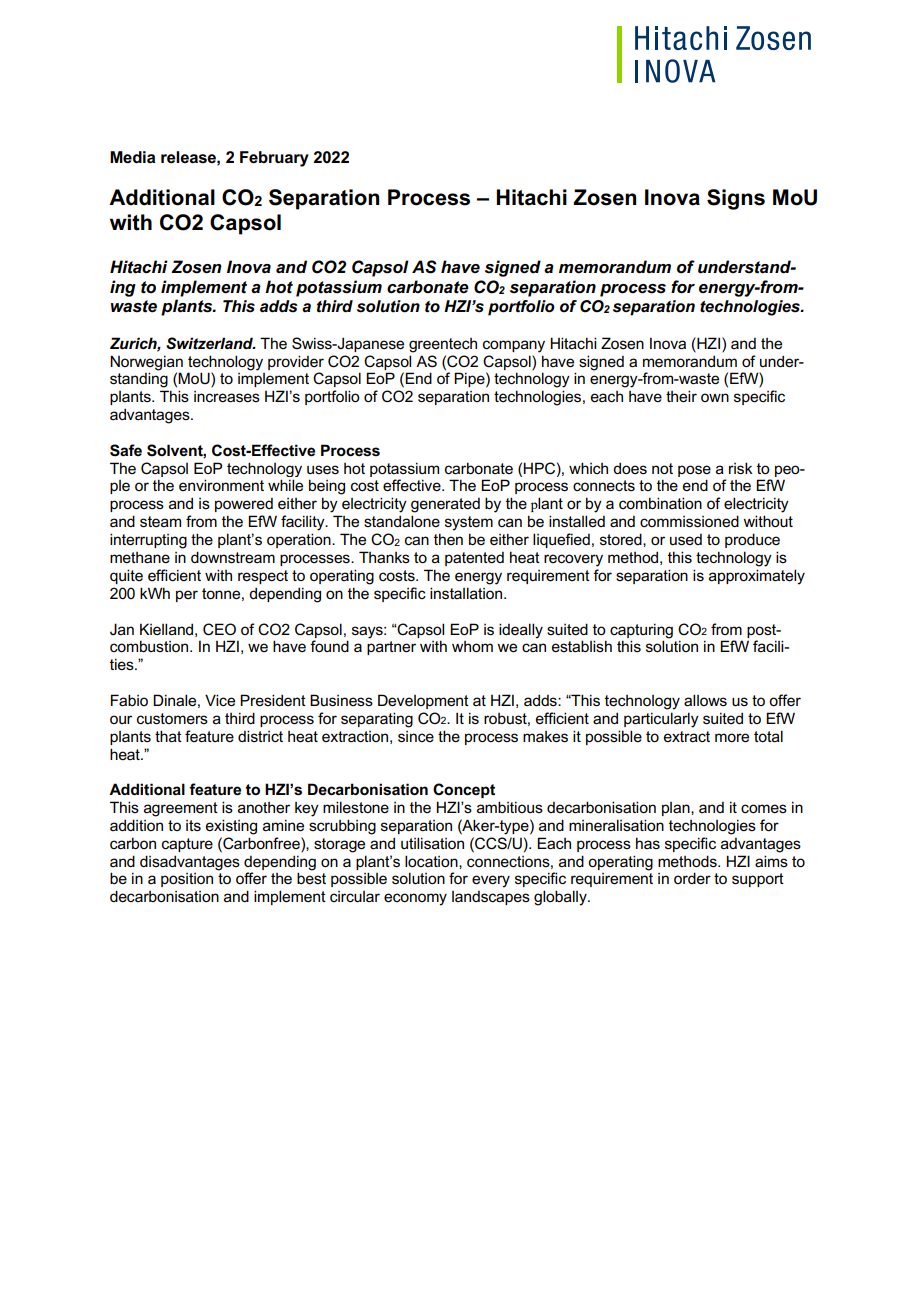 Image resolution: width=924 pixels, height=1308 pixels. What do you see at coordinates (472, 646) in the document?
I see `whom` at bounding box center [472, 646].
